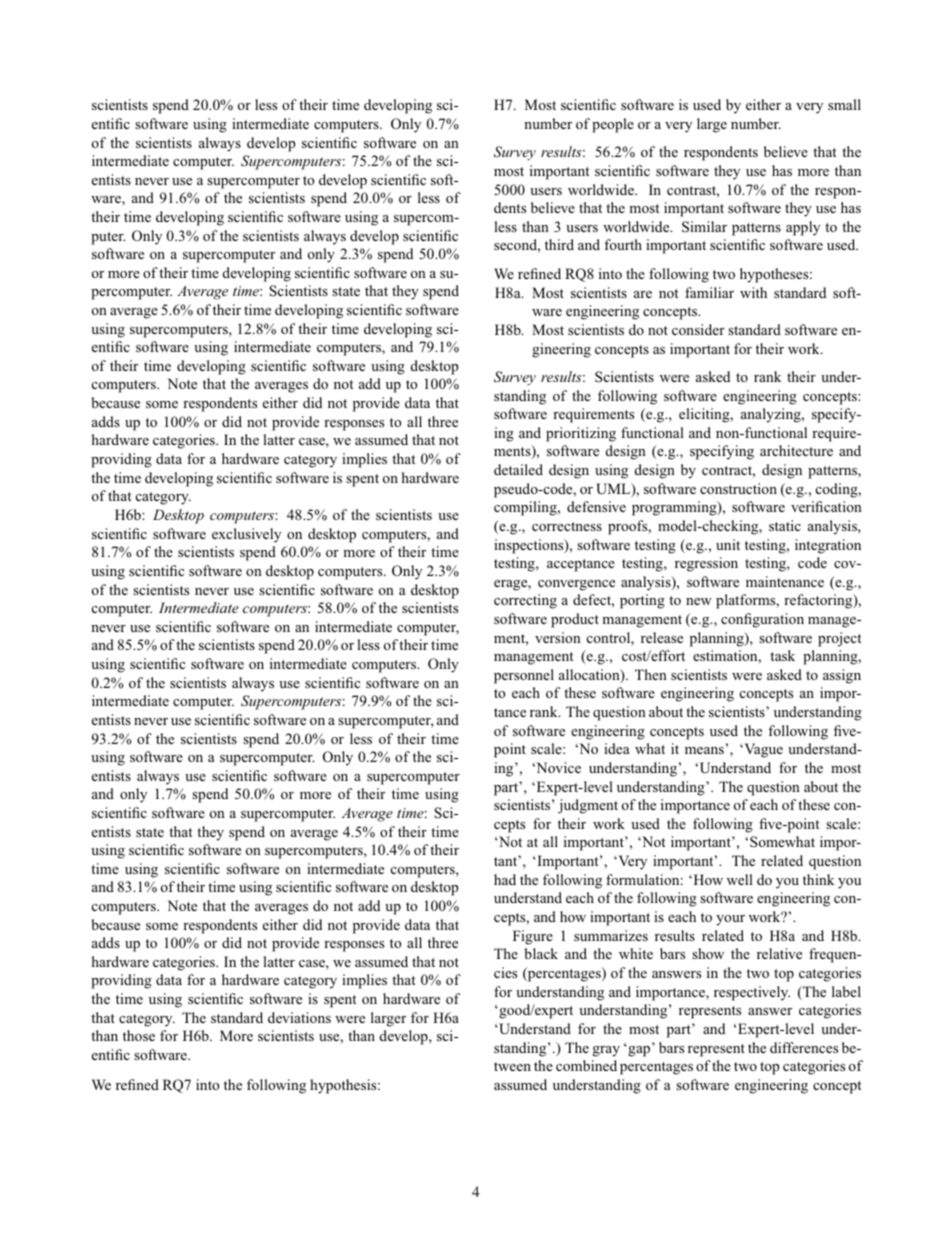 The image size is (952, 1233). I want to click on people, so click(613, 125).
